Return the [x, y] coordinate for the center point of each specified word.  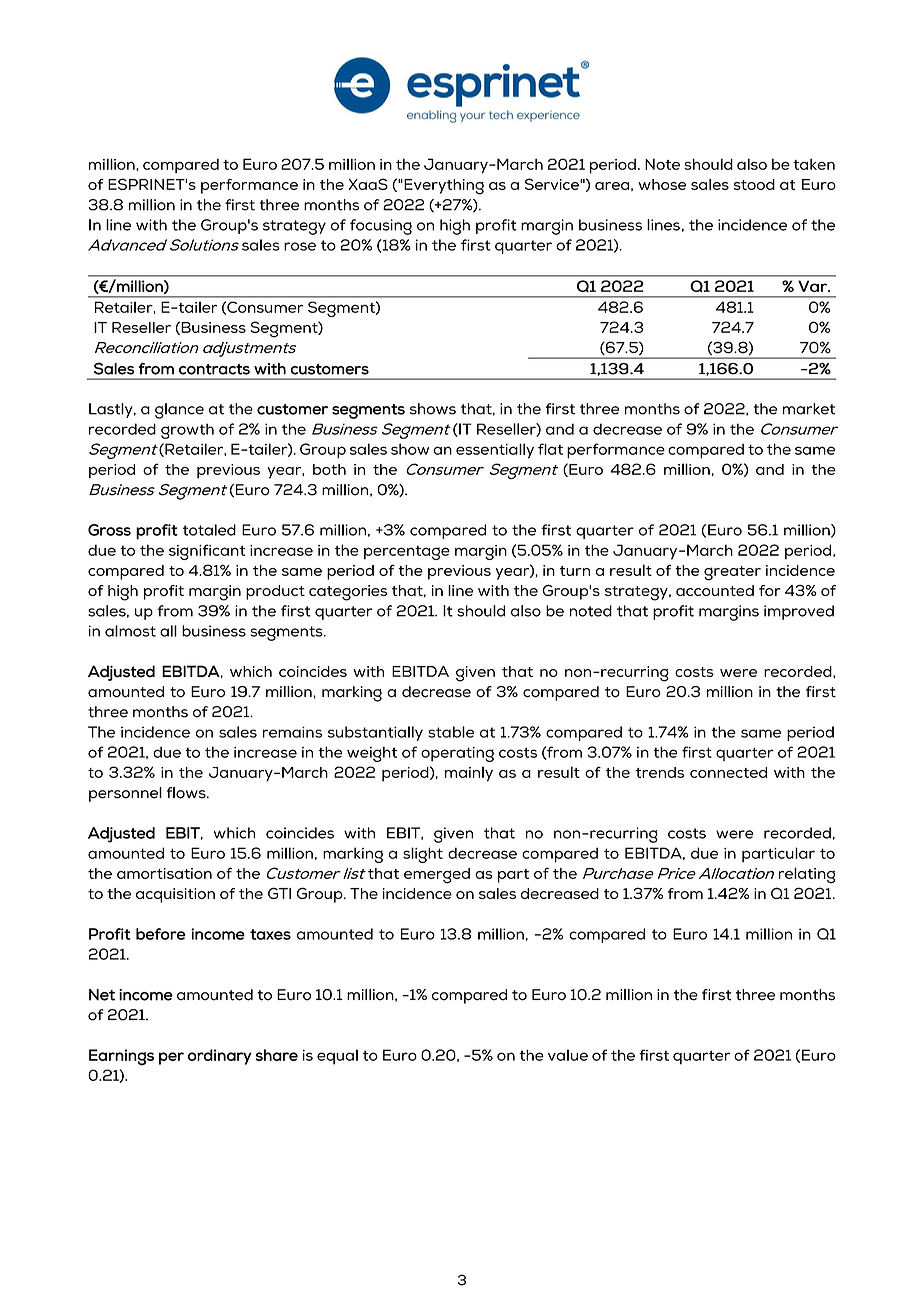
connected [728, 772]
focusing [381, 227]
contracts [214, 369]
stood [754, 184]
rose [300, 246]
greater [732, 573]
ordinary [220, 1057]
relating [807, 875]
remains [292, 732]
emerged [437, 876]
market [809, 409]
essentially [495, 451]
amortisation [164, 873]
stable [451, 732]
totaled [209, 530]
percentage [407, 553]
